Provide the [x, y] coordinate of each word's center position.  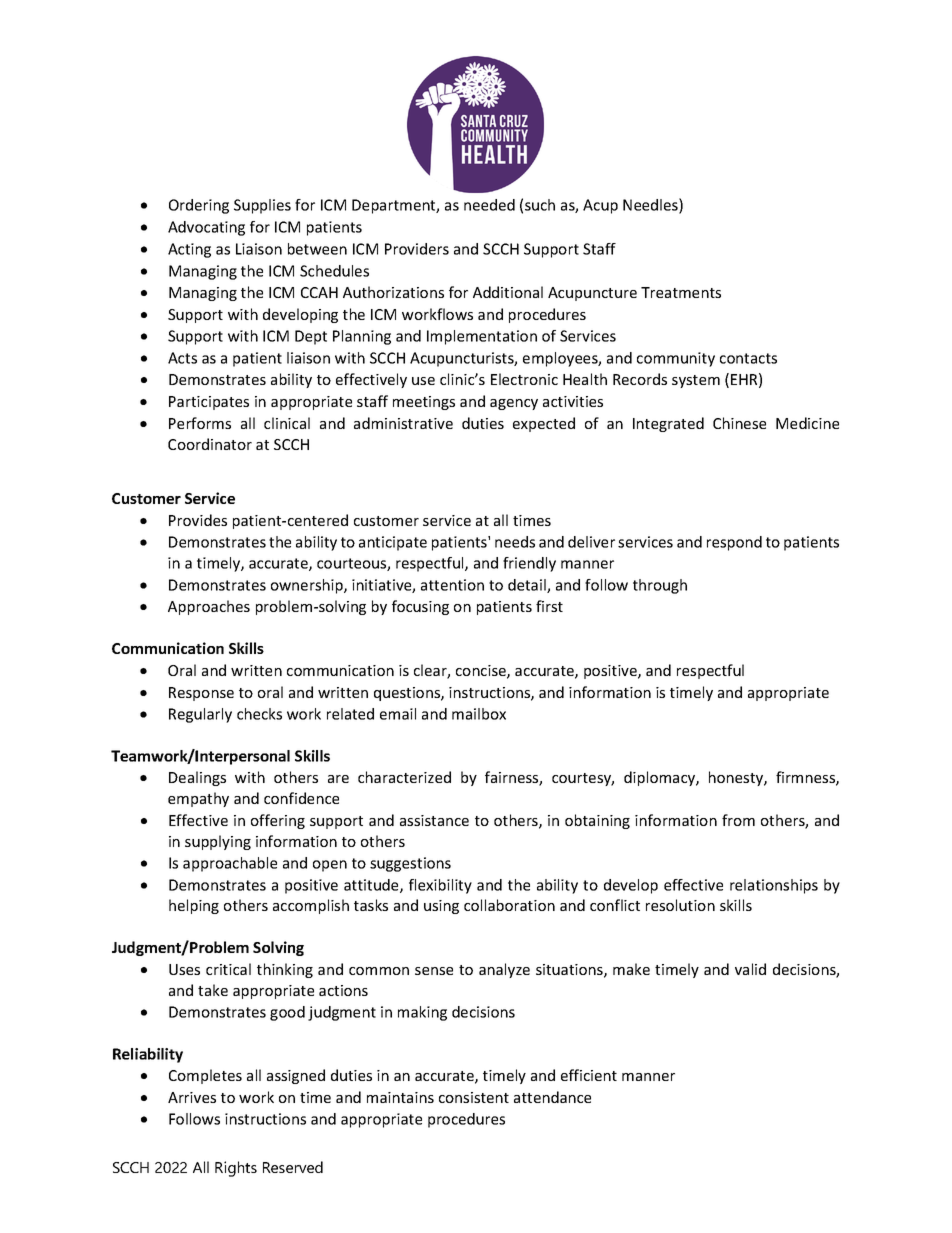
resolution [680, 905]
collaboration [509, 905]
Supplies [262, 206]
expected [544, 424]
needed [489, 205]
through [660, 586]
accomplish [311, 906]
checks [259, 714]
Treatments [681, 292]
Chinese [739, 423]
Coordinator [210, 444]
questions [408, 694]
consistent [474, 1097]
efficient [589, 1075]
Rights [236, 1169]
